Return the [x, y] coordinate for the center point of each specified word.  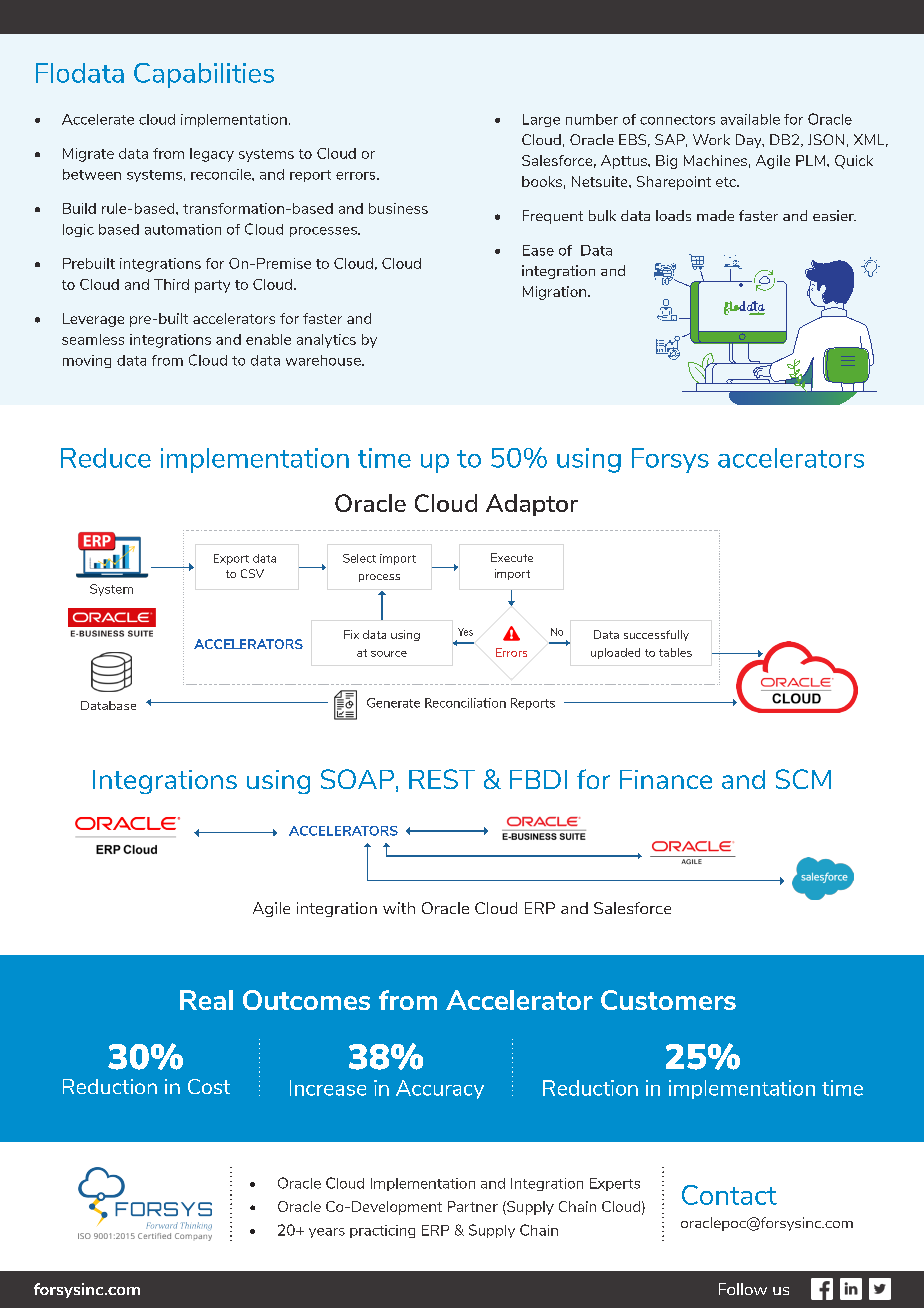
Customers [668, 1000]
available [750, 119]
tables [675, 652]
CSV [252, 573]
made [715, 215]
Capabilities [204, 75]
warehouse [324, 360]
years [327, 1233]
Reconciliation [465, 703]
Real [206, 1000]
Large [541, 120]
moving [87, 361]
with [399, 908]
